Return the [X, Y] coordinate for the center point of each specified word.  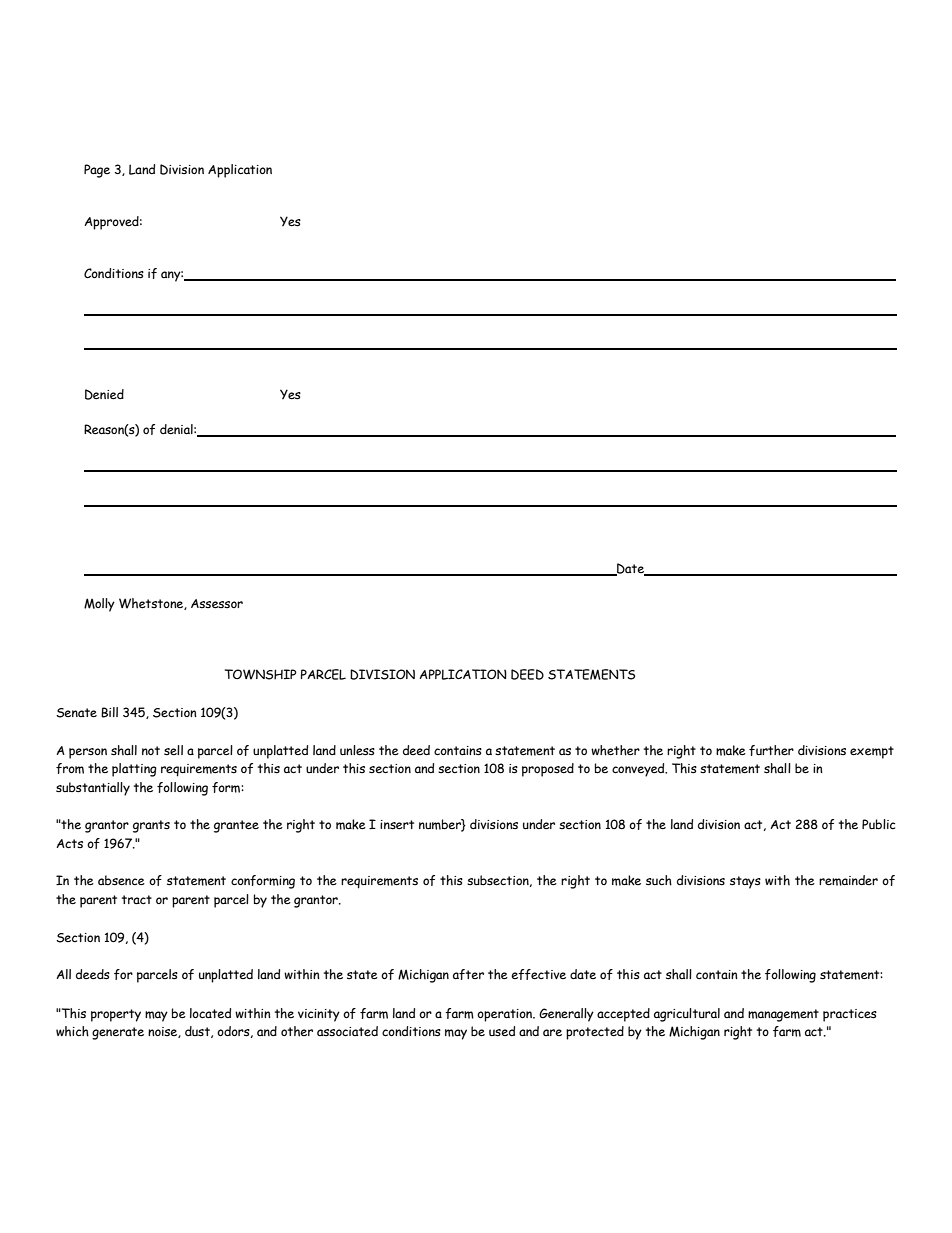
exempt [872, 752]
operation [506, 1015]
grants [151, 826]
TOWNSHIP [261, 674]
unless [357, 750]
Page [97, 171]
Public [878, 824]
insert [397, 825]
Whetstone [152, 604]
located [210, 1013]
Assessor [217, 604]
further [771, 750]
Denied [104, 394]
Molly [99, 605]
